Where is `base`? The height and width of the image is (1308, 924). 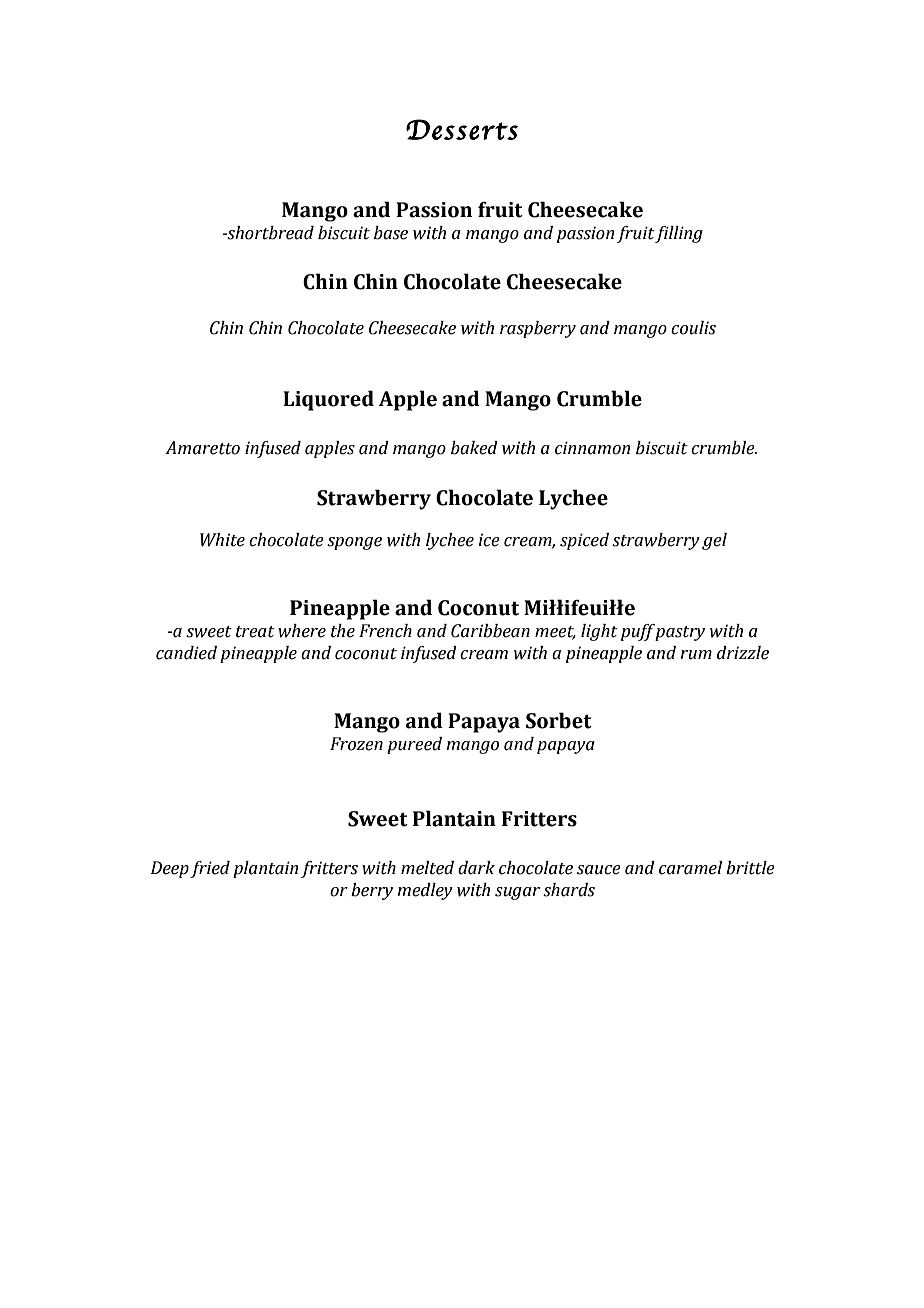
base is located at coordinates (391, 233).
